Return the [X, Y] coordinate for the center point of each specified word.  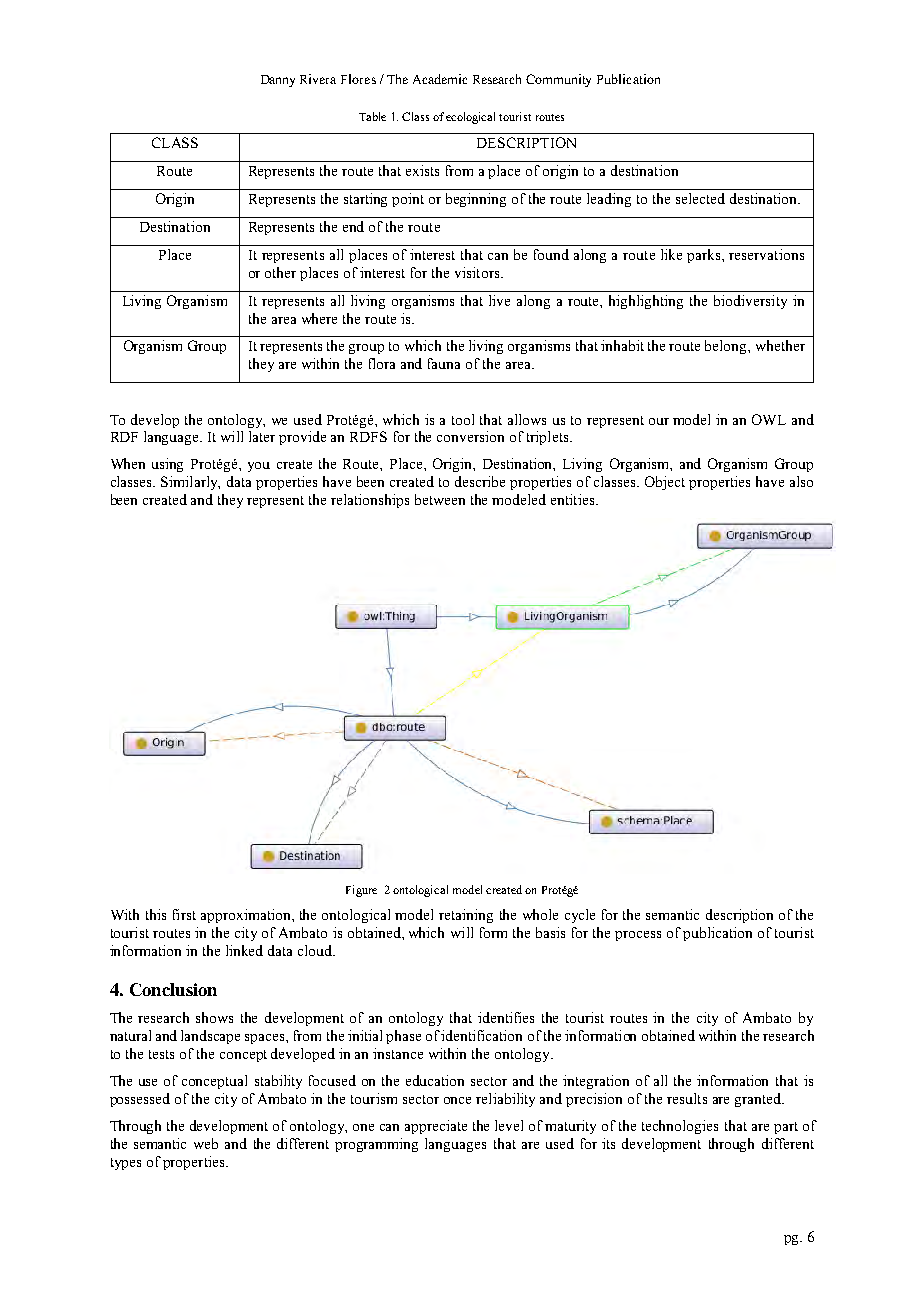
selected [700, 198]
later [262, 436]
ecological [470, 118]
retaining [466, 916]
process [638, 936]
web [206, 1143]
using [167, 465]
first [184, 914]
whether [780, 345]
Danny [278, 81]
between [440, 499]
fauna [444, 363]
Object [665, 483]
